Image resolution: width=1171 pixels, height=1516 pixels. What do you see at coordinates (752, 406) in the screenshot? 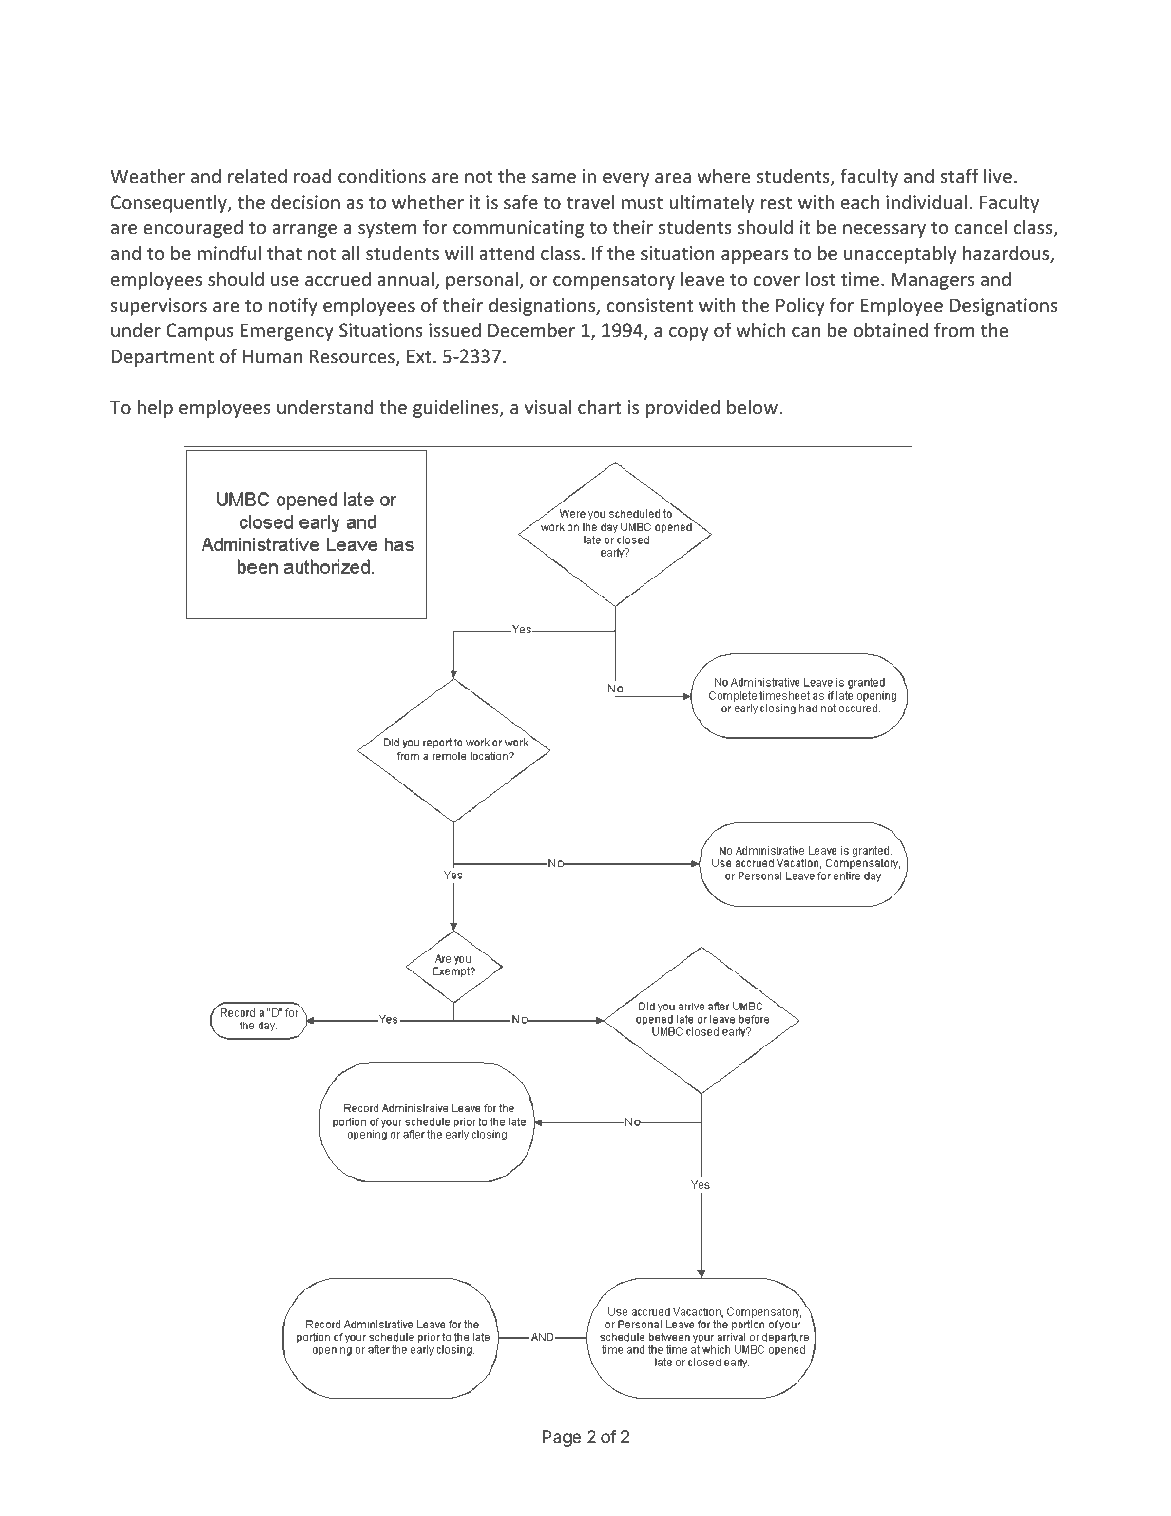
I see `below` at bounding box center [752, 406].
